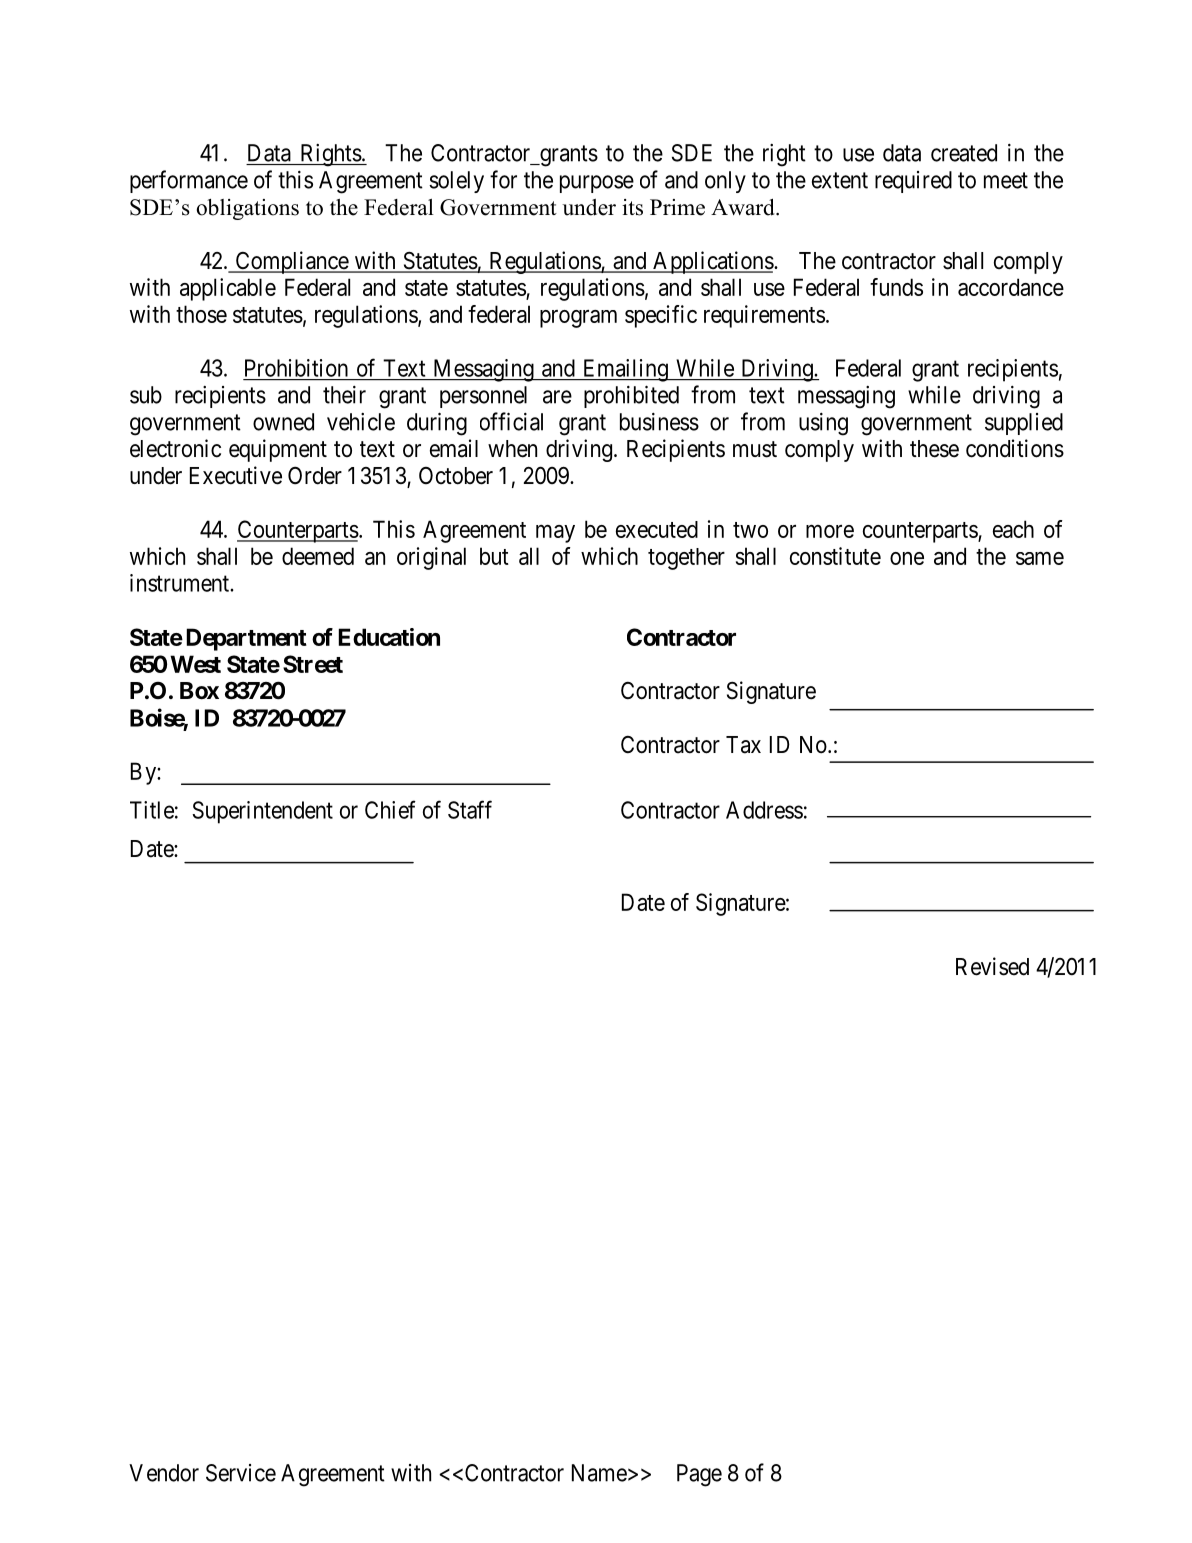 Image resolution: width=1192 pixels, height=1543 pixels. Describe the element at coordinates (764, 810) in the screenshot. I see `Address` at that location.
